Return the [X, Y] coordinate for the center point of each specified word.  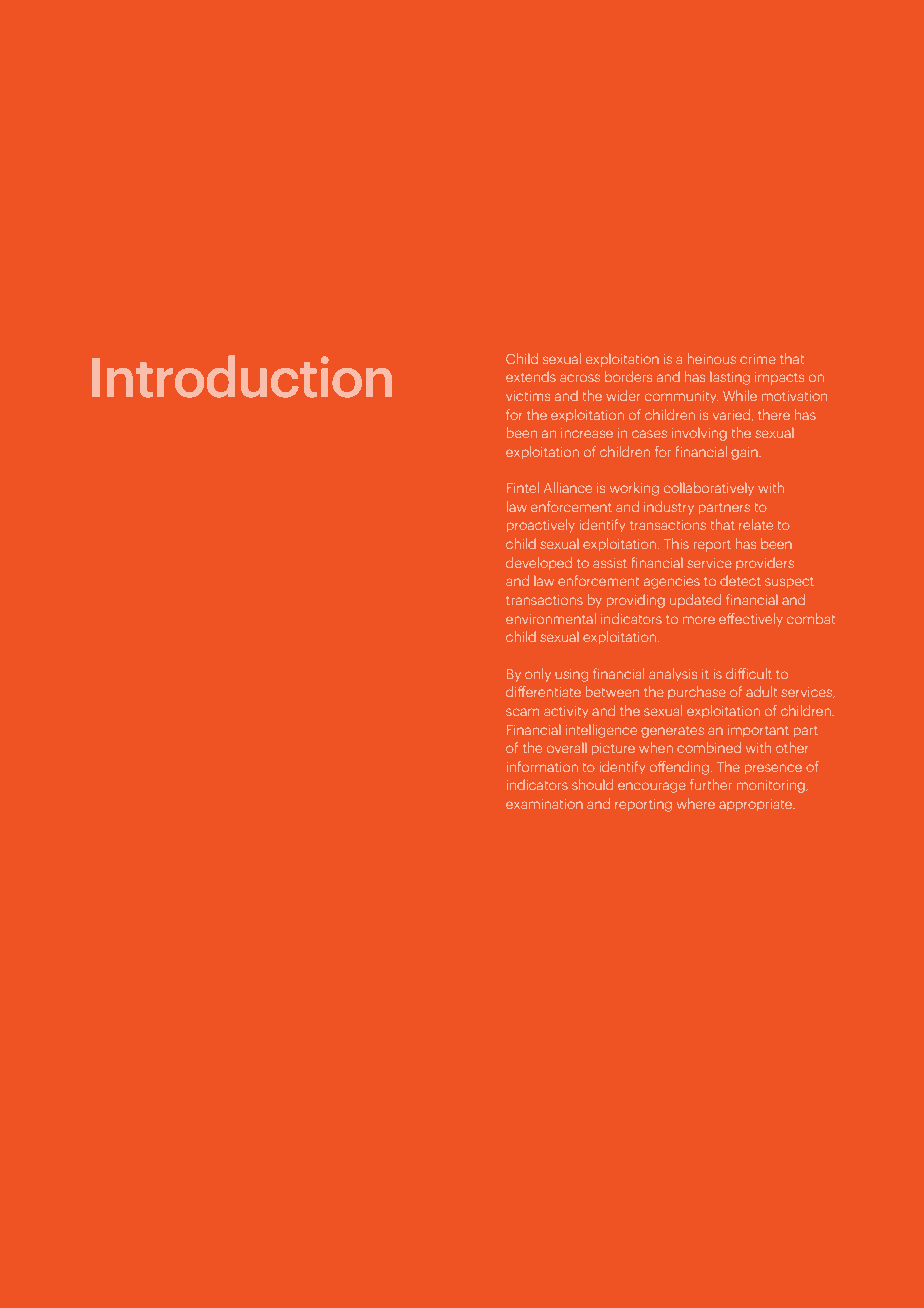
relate [756, 524]
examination [544, 804]
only [538, 674]
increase [587, 433]
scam [522, 712]
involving [699, 434]
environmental [551, 618]
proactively [541, 526]
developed [539, 563]
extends [531, 377]
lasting [730, 378]
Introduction [242, 376]
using [572, 675]
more [699, 620]
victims [528, 396]
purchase [697, 692]
